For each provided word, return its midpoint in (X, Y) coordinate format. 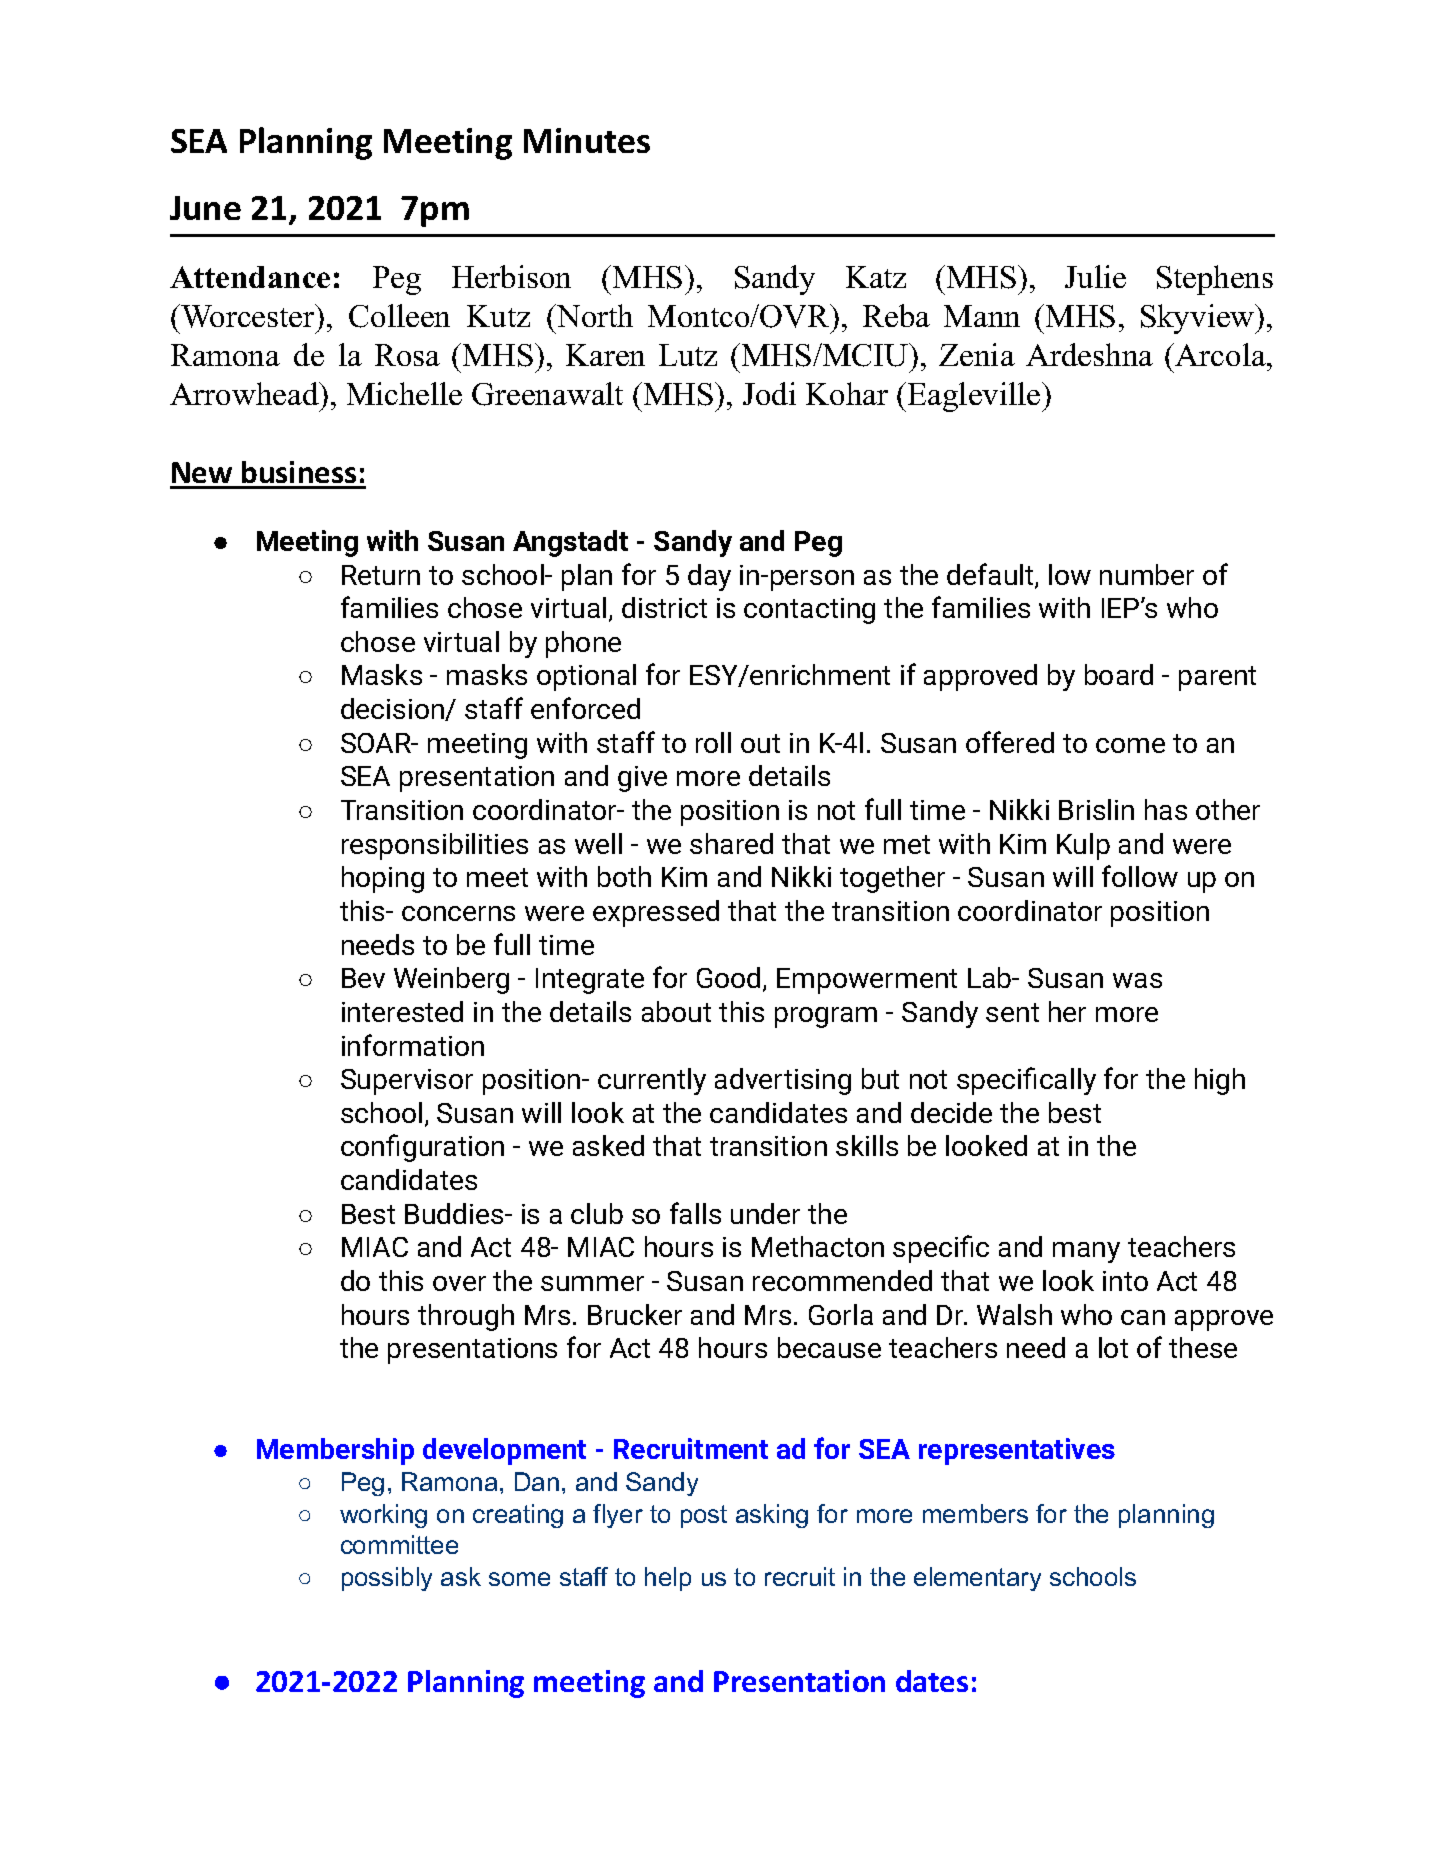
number (1147, 574)
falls (695, 1213)
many (1086, 1252)
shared (731, 843)
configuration (422, 1148)
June (205, 208)
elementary (977, 1579)
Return (381, 575)
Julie (1095, 276)
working (383, 1516)
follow (1140, 876)
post (704, 1516)
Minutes (587, 140)
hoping (383, 879)
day (709, 577)
